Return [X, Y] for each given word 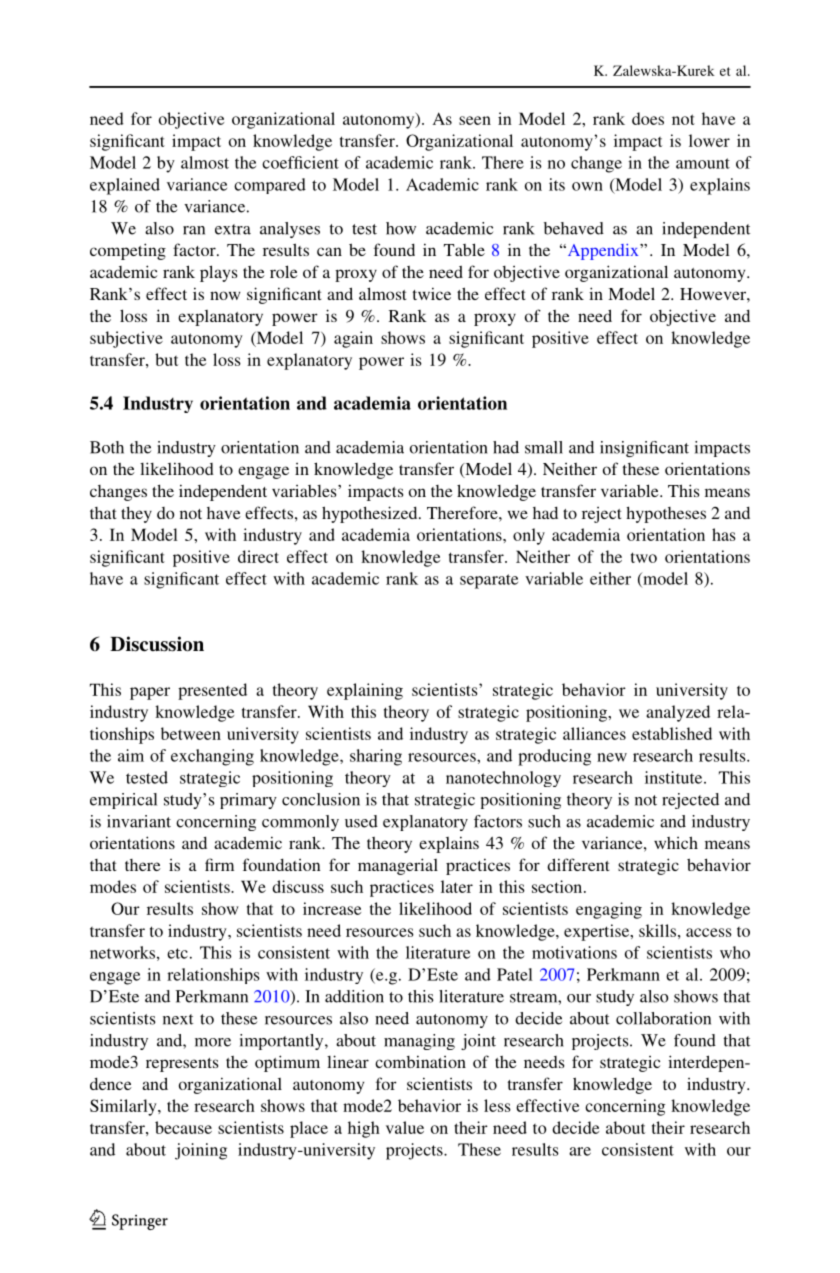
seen [475, 120]
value [405, 1127]
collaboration [663, 1018]
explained [125, 186]
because [183, 1127]
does [648, 118]
